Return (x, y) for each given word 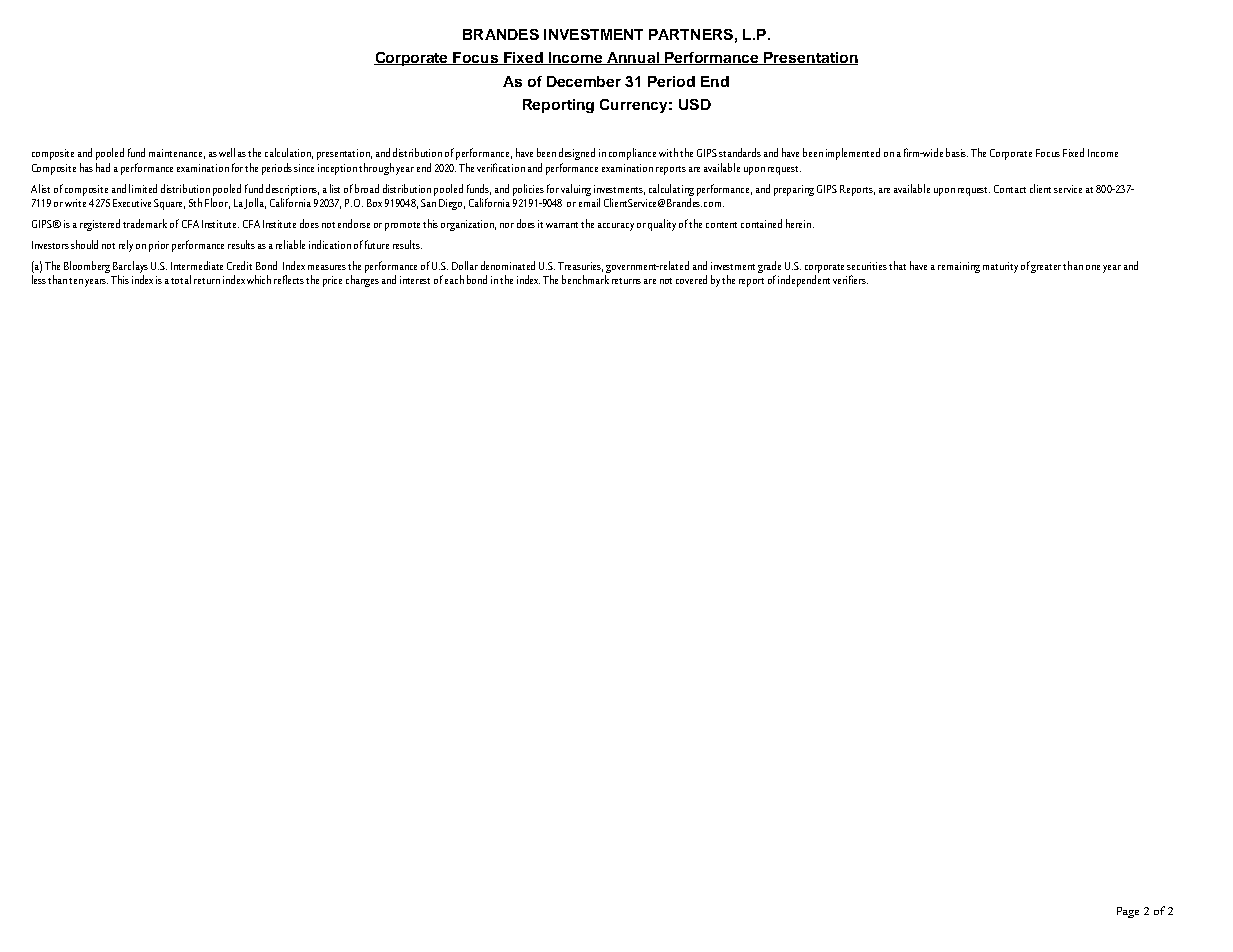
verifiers (850, 279)
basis (957, 152)
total (181, 279)
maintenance (177, 154)
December (584, 81)
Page (1128, 912)
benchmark (585, 279)
